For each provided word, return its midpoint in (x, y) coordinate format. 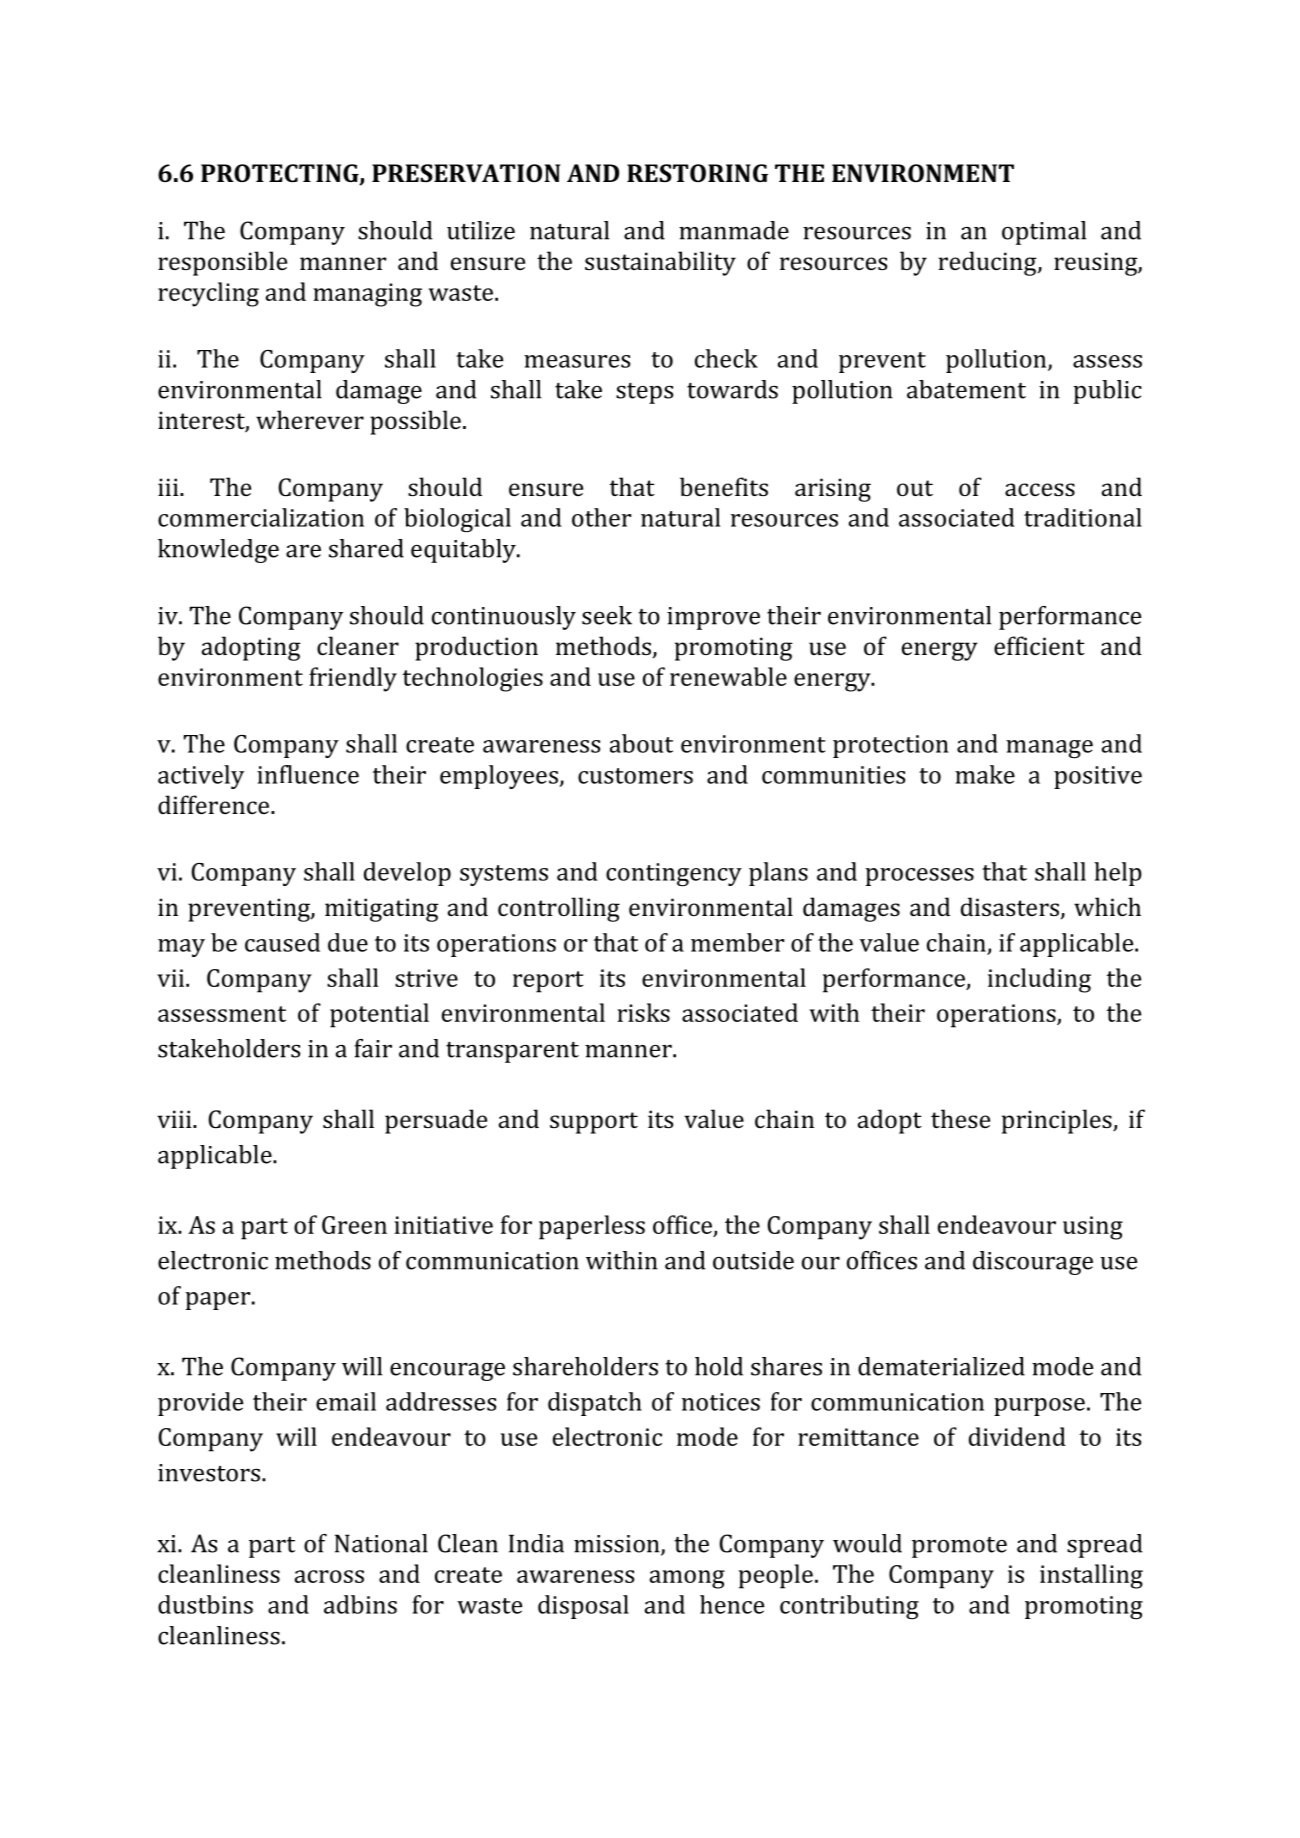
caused (282, 942)
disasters (1010, 906)
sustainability (660, 263)
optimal (1044, 233)
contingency (674, 875)
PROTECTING (281, 174)
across (329, 1576)
